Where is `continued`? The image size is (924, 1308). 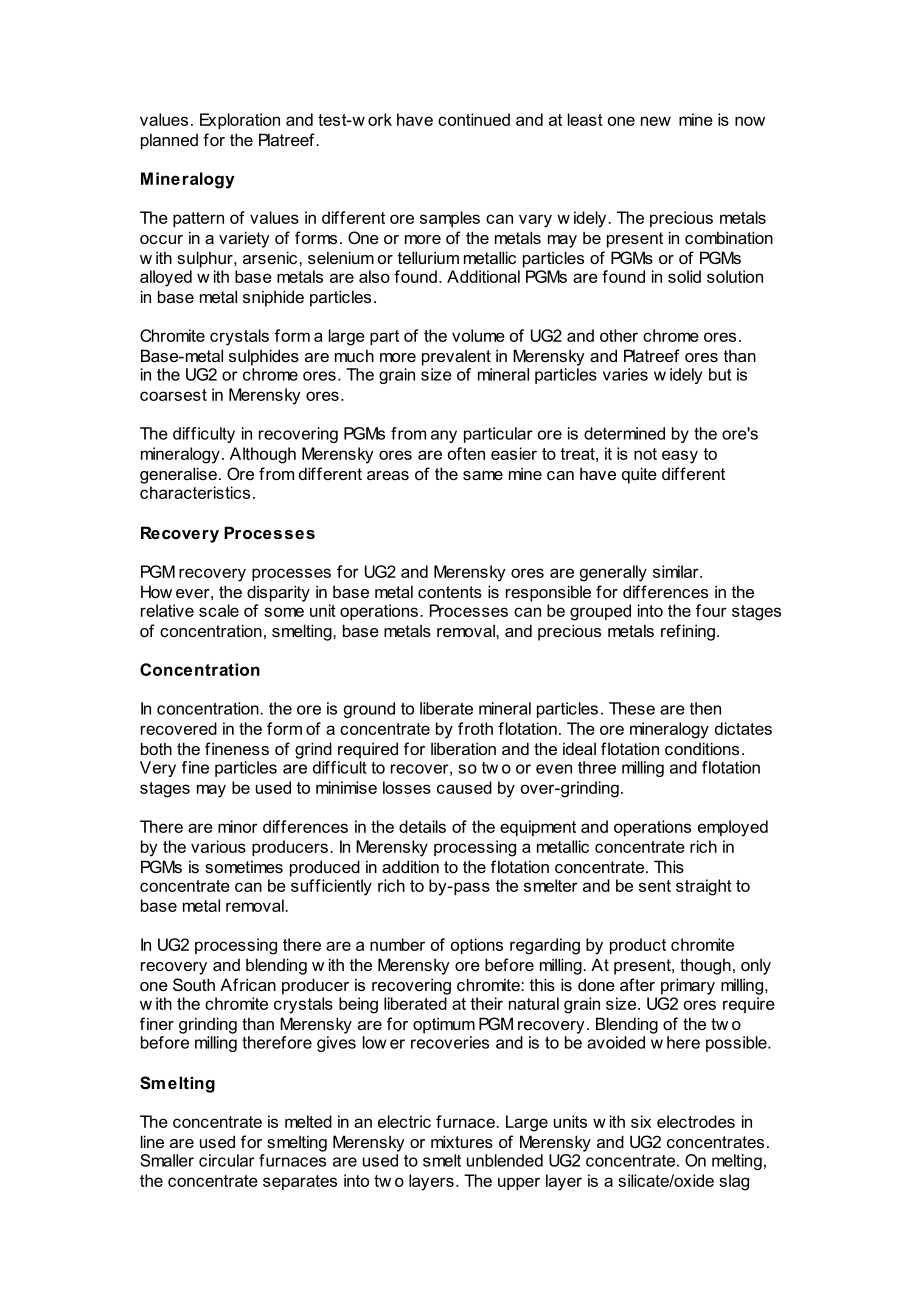
continued is located at coordinates (474, 119).
